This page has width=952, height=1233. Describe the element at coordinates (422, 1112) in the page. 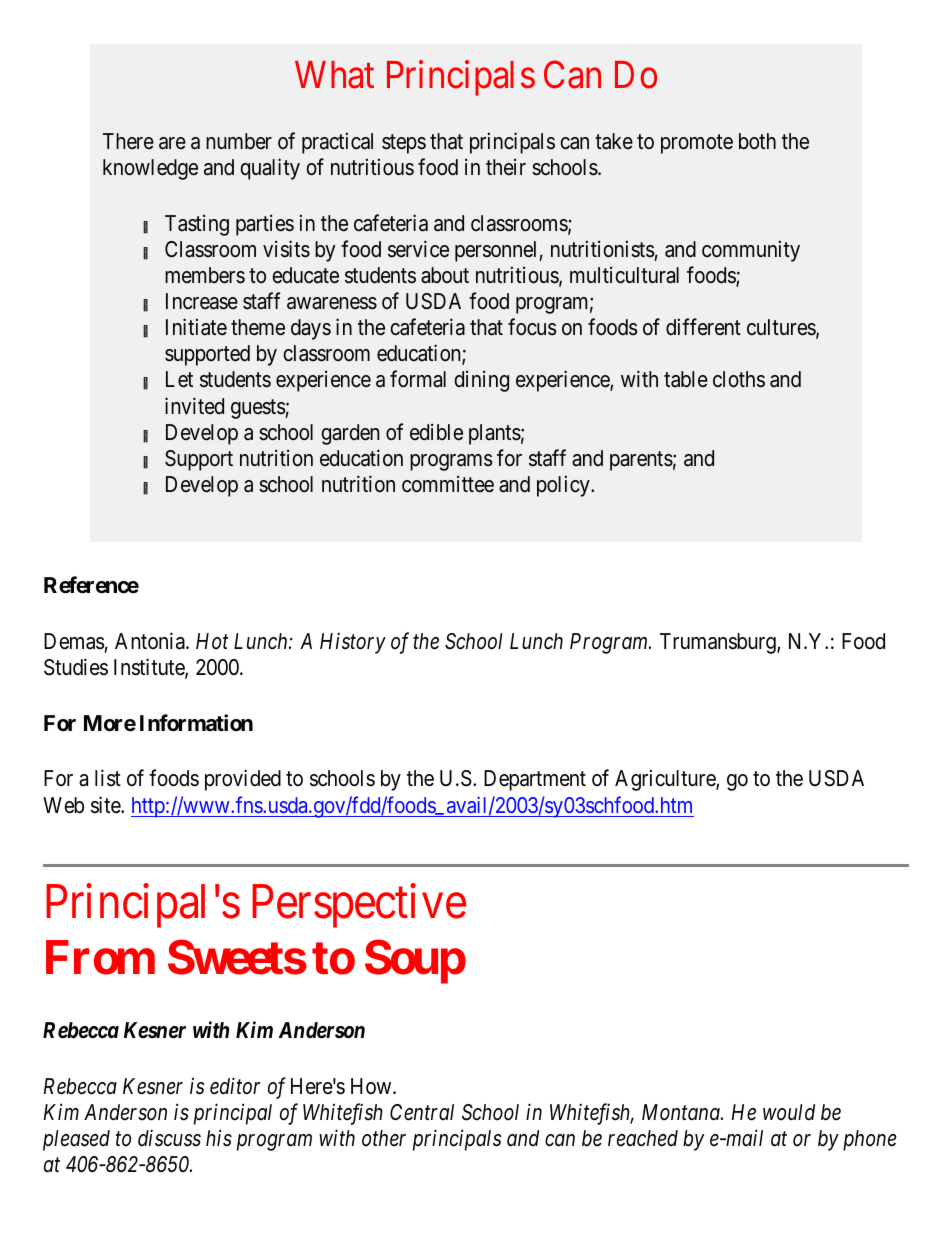

I see `Central` at that location.
